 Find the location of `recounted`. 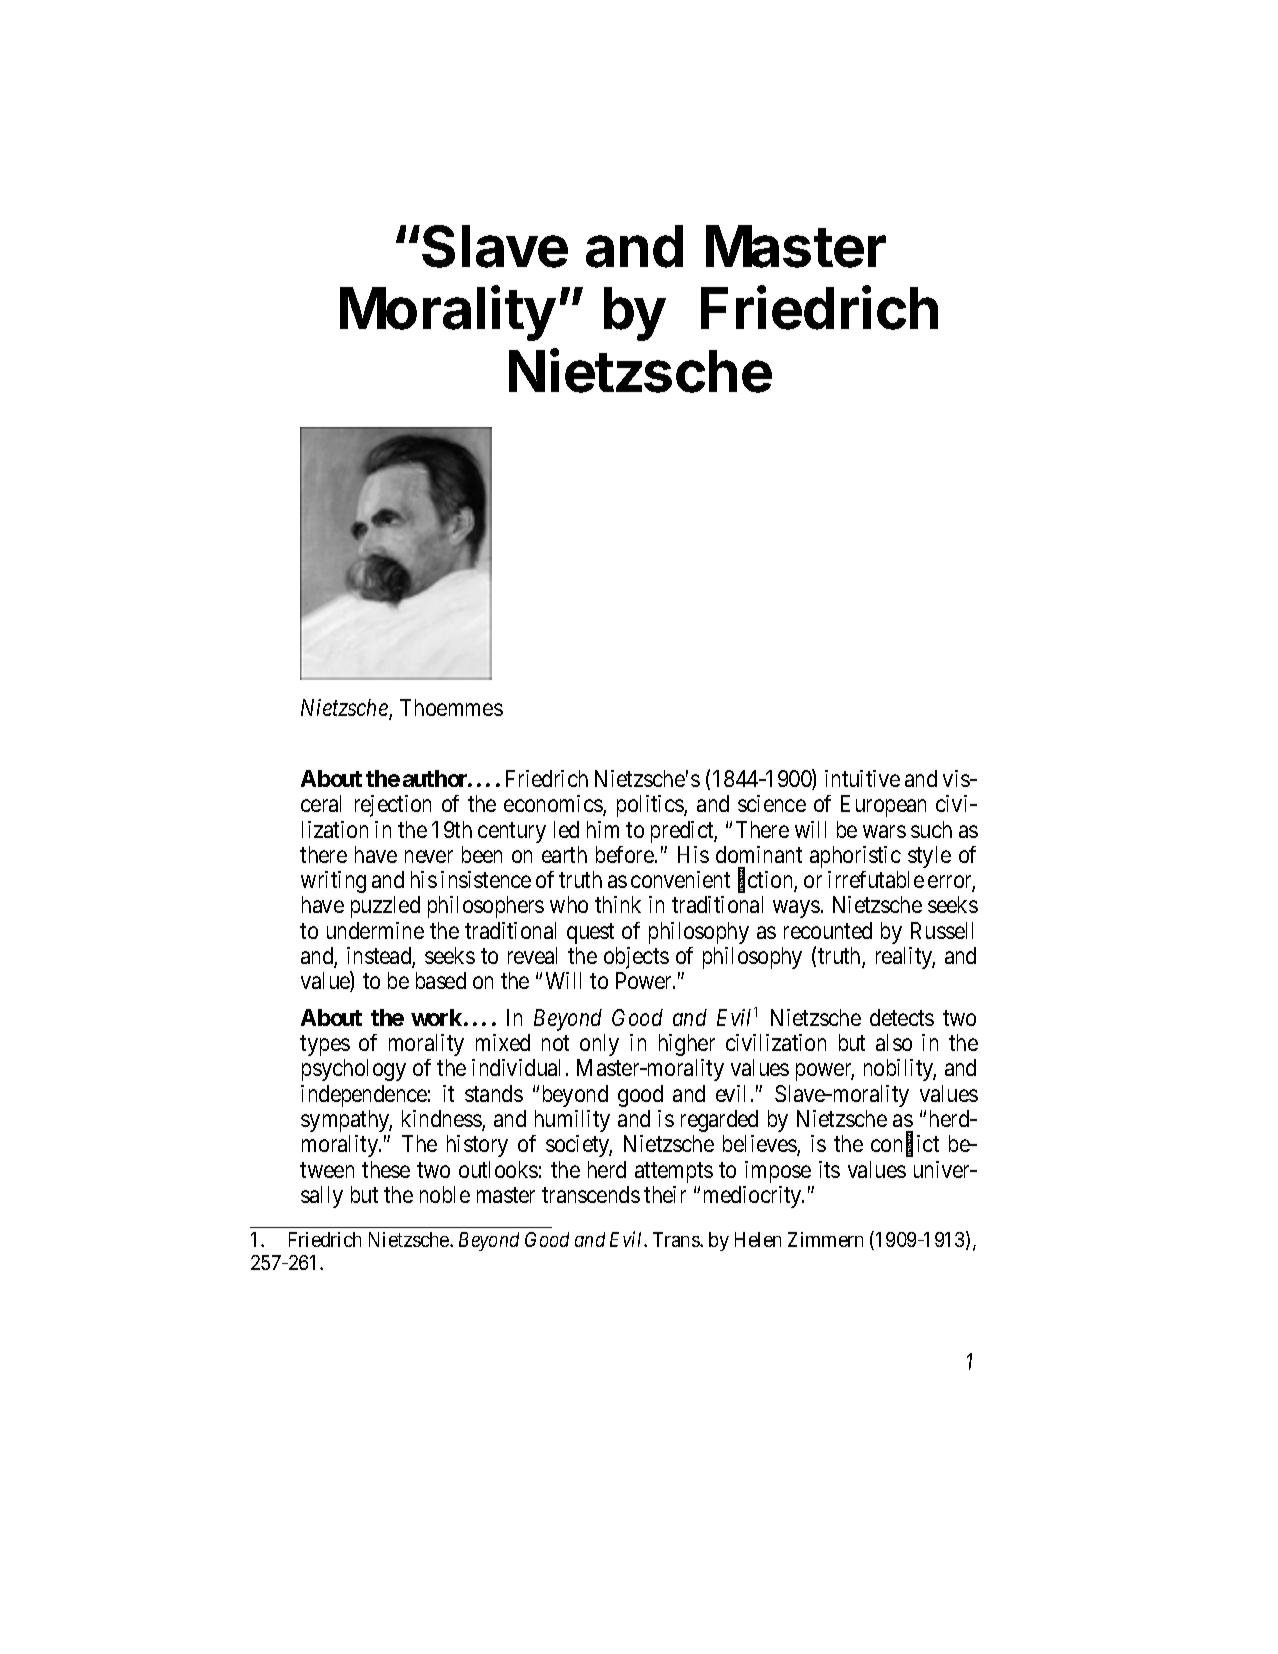

recounted is located at coordinates (828, 930).
